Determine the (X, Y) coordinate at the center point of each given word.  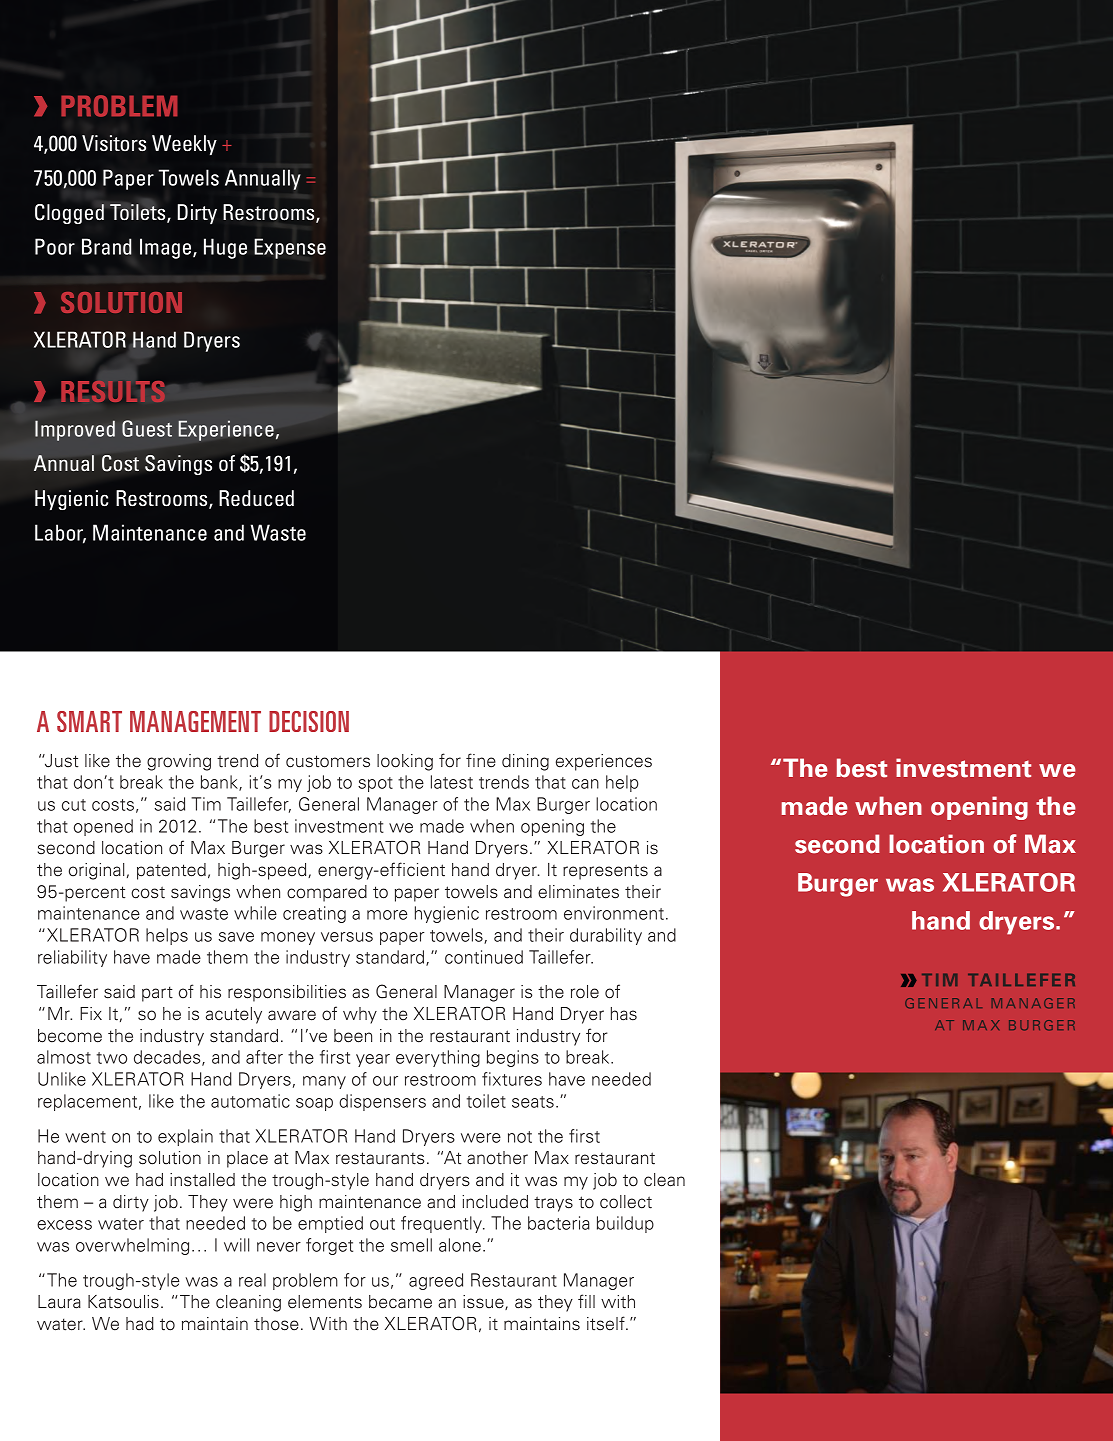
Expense (290, 248)
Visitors (114, 143)
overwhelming (132, 1246)
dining (525, 762)
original (96, 871)
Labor (60, 533)
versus (347, 937)
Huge (225, 248)
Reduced (256, 498)
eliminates (578, 892)
